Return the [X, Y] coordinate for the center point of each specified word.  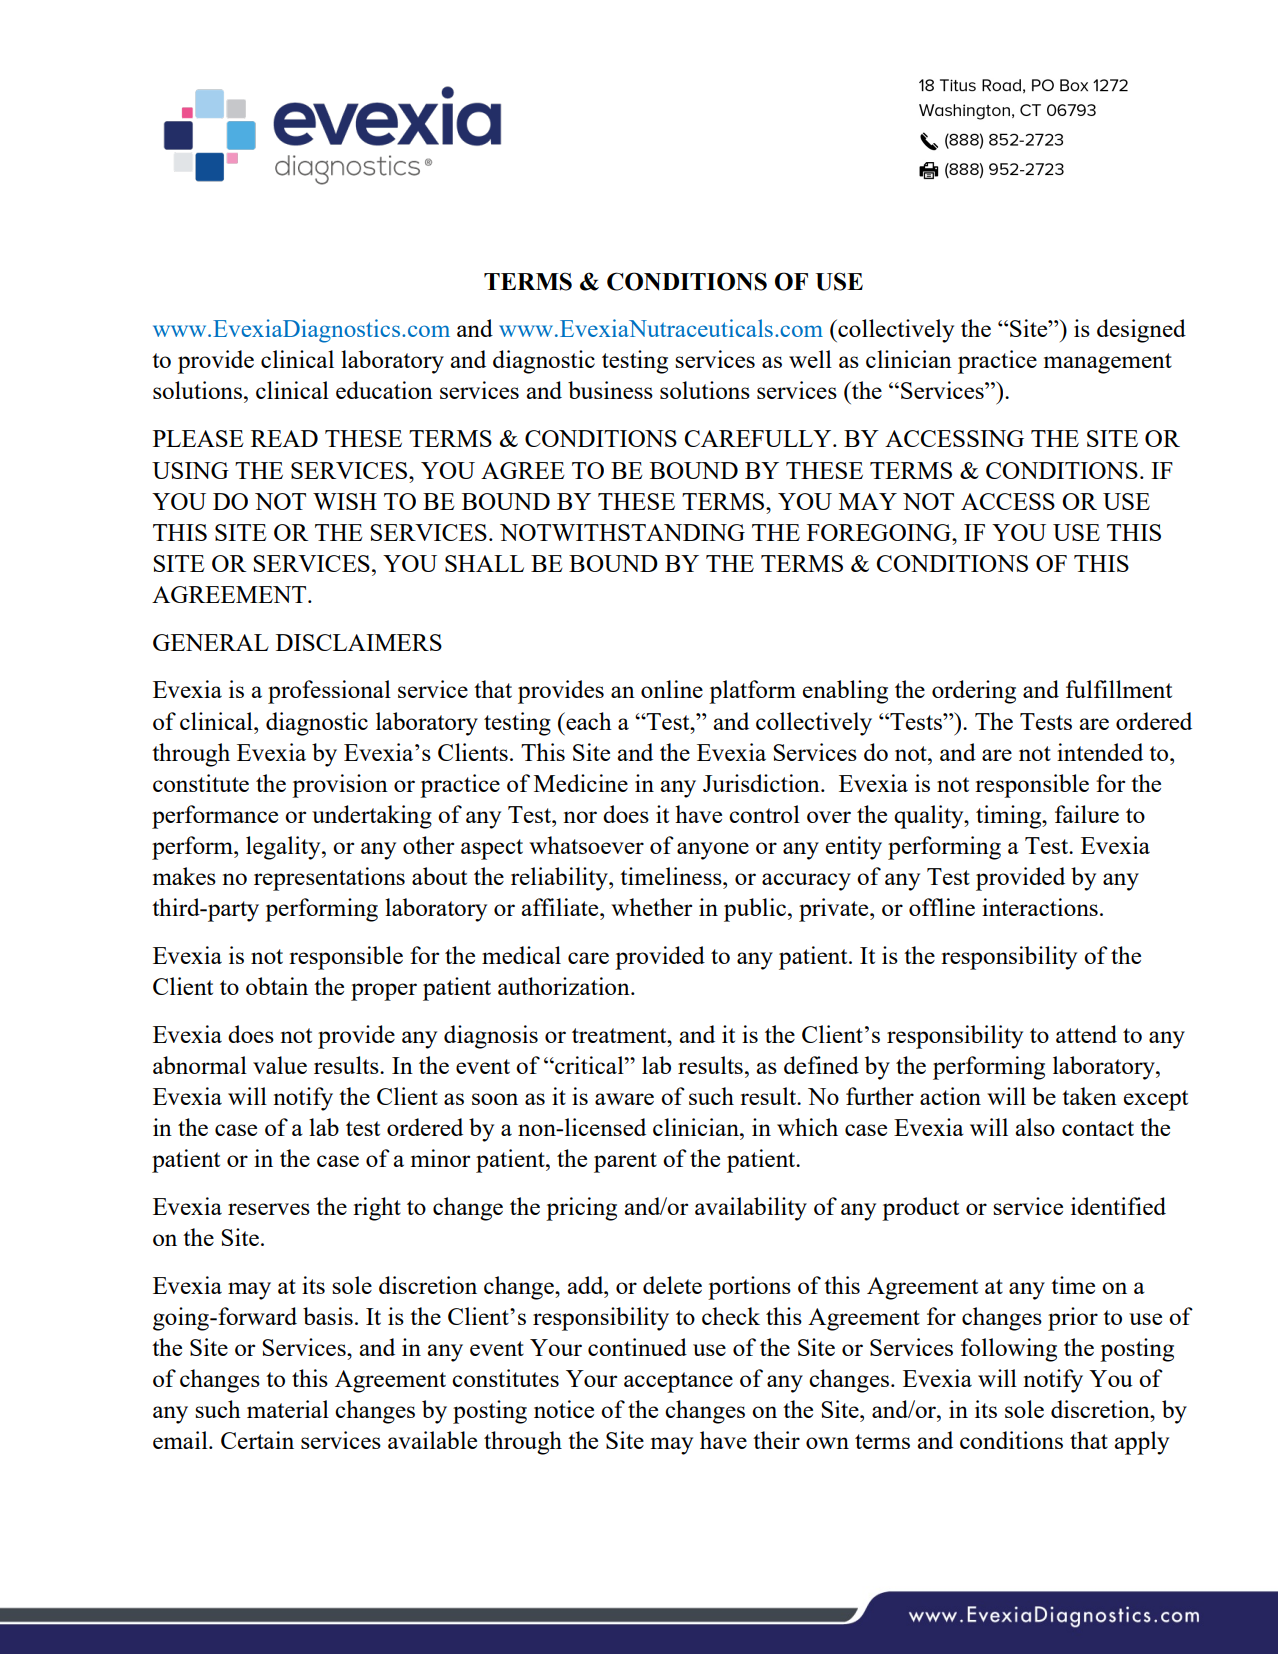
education [384, 390]
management [1108, 363]
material [288, 1409]
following [1009, 1350]
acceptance [678, 1382]
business [610, 390]
